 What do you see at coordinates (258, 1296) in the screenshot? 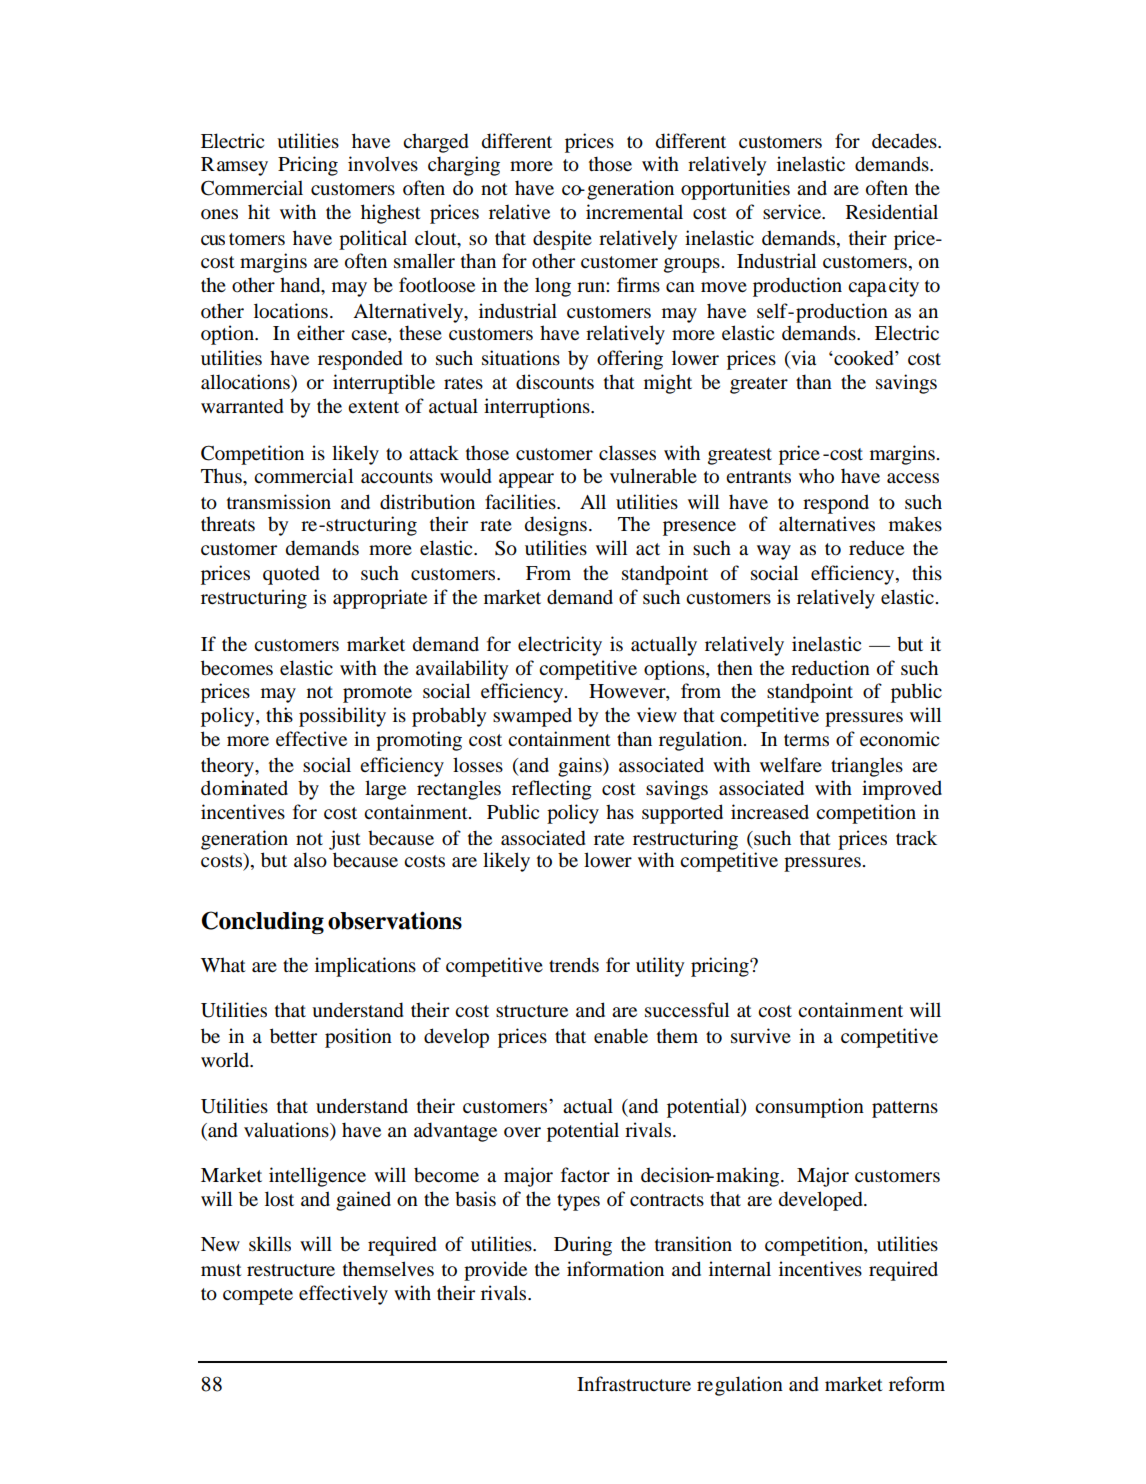
I see `compete` at bounding box center [258, 1296].
